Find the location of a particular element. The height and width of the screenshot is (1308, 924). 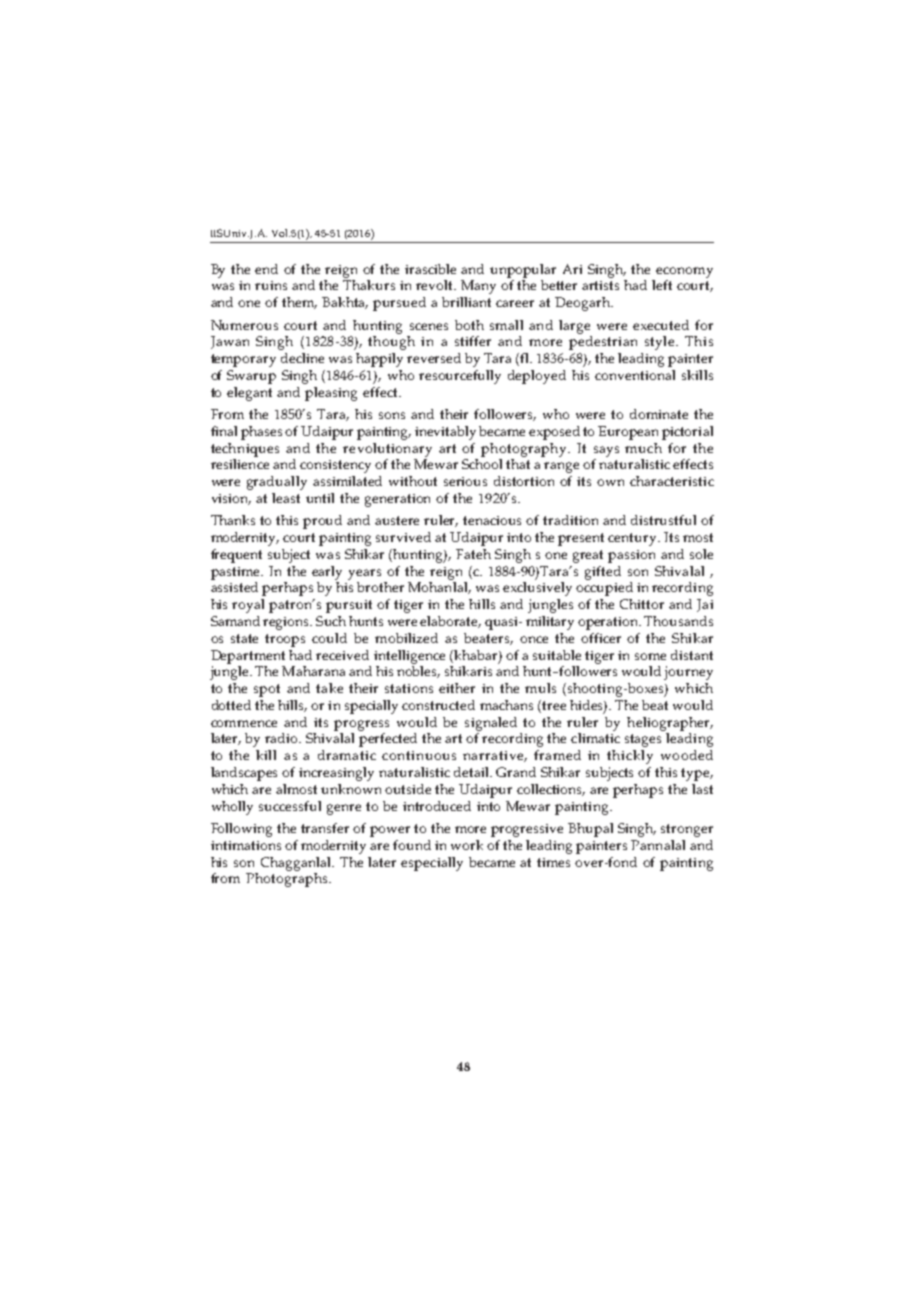

pastime is located at coordinates (236, 573).
